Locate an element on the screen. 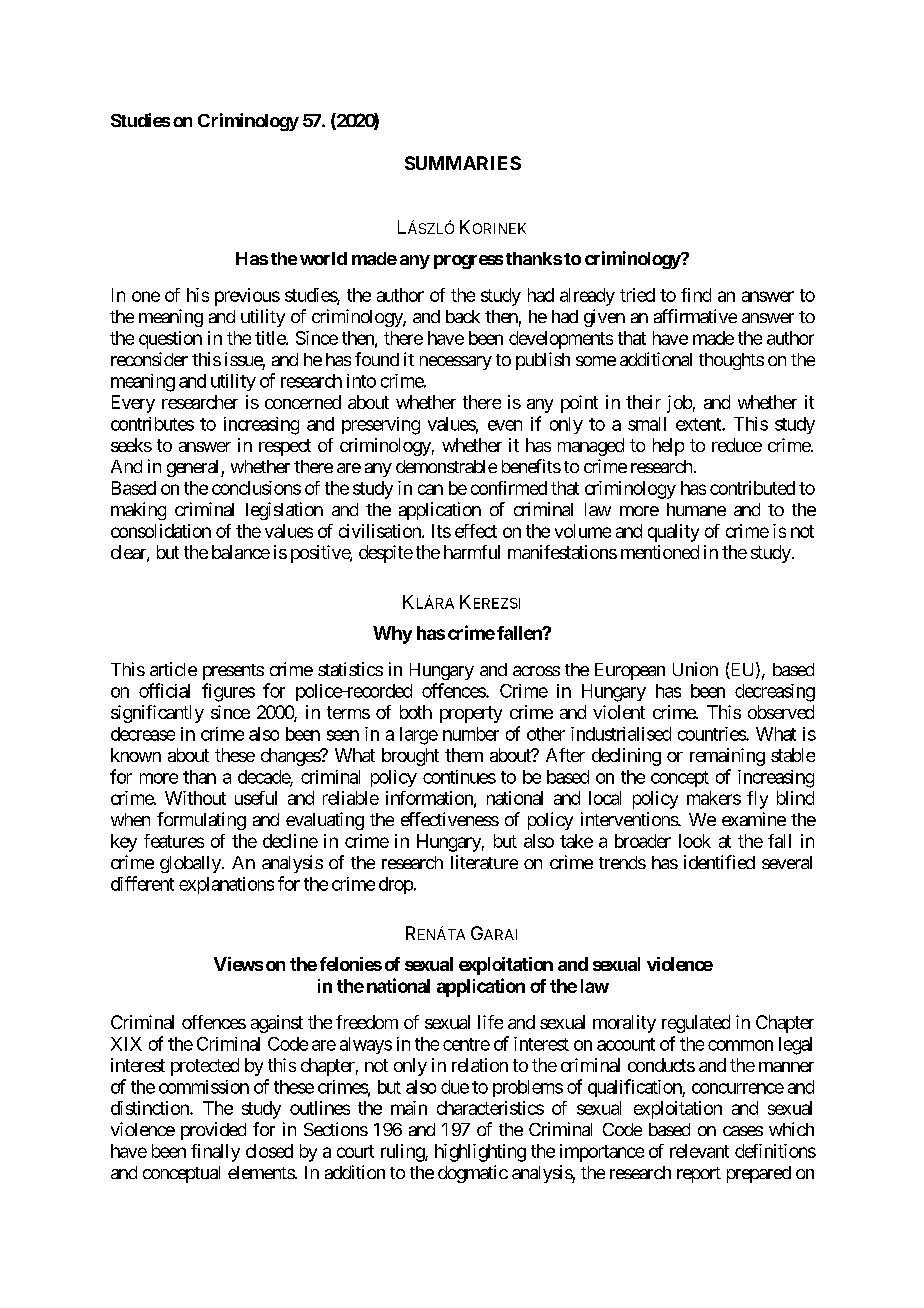  property is located at coordinates (471, 714).
